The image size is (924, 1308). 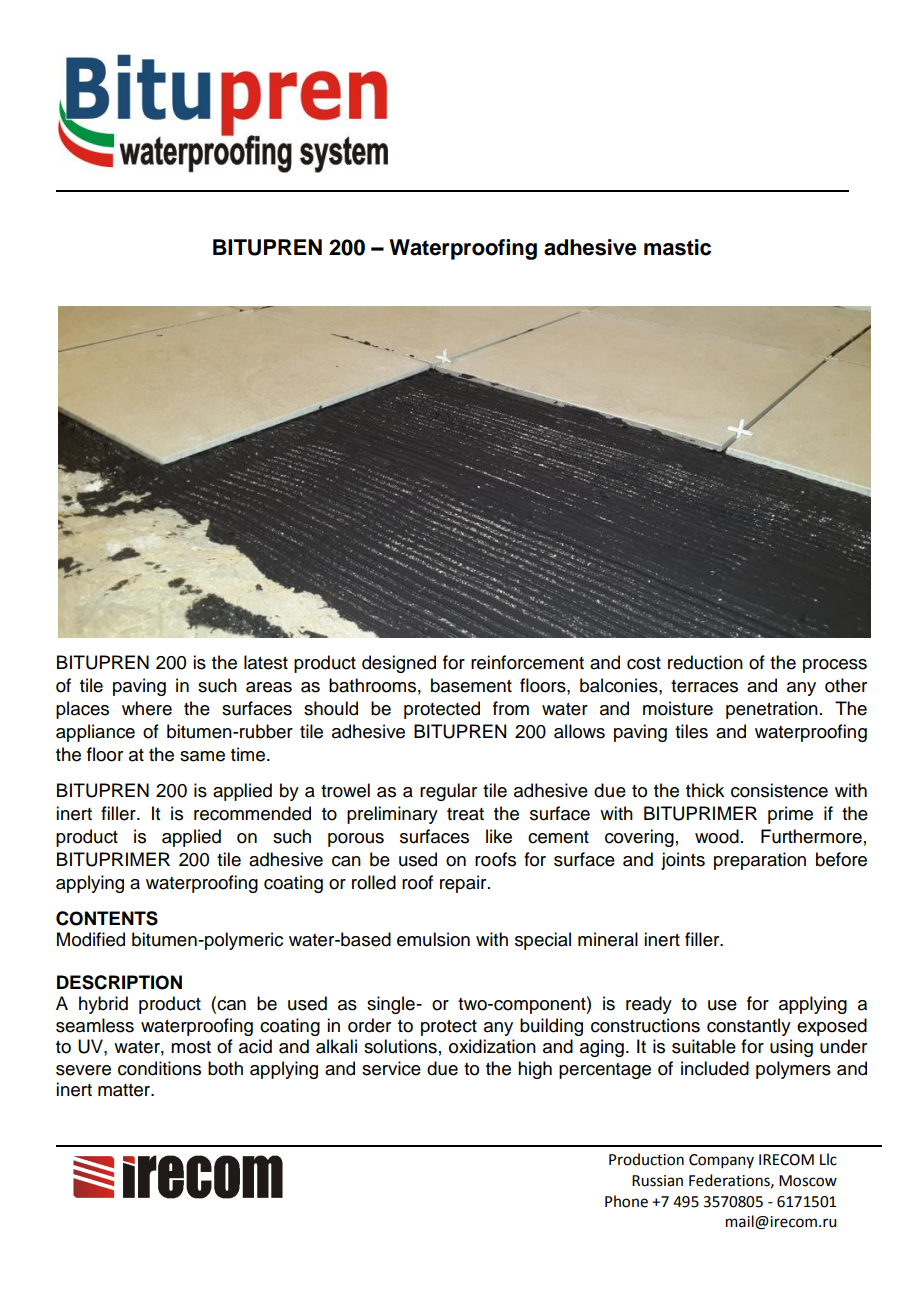 I want to click on reduction, so click(x=705, y=662).
